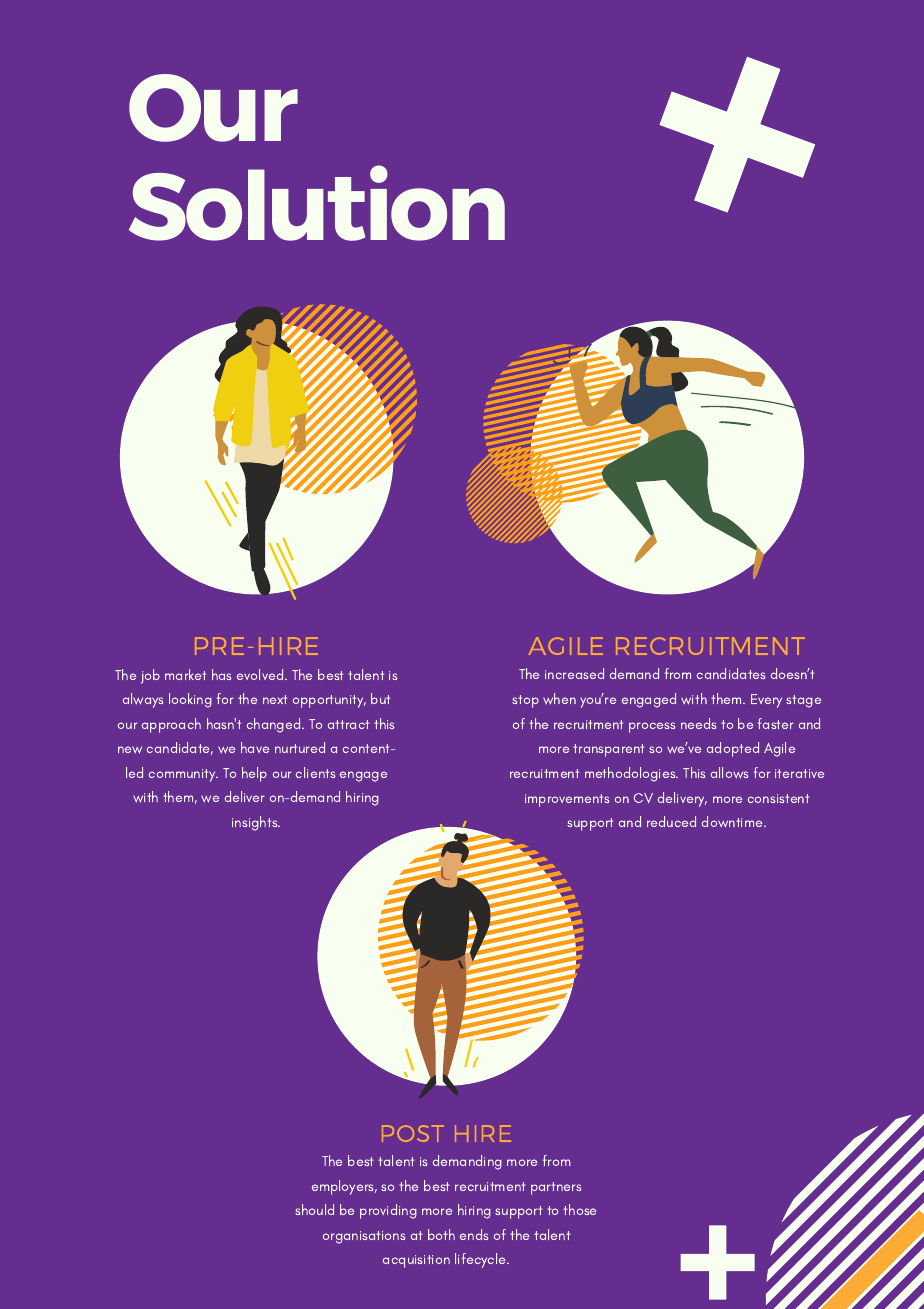  I want to click on increased, so click(574, 673).
